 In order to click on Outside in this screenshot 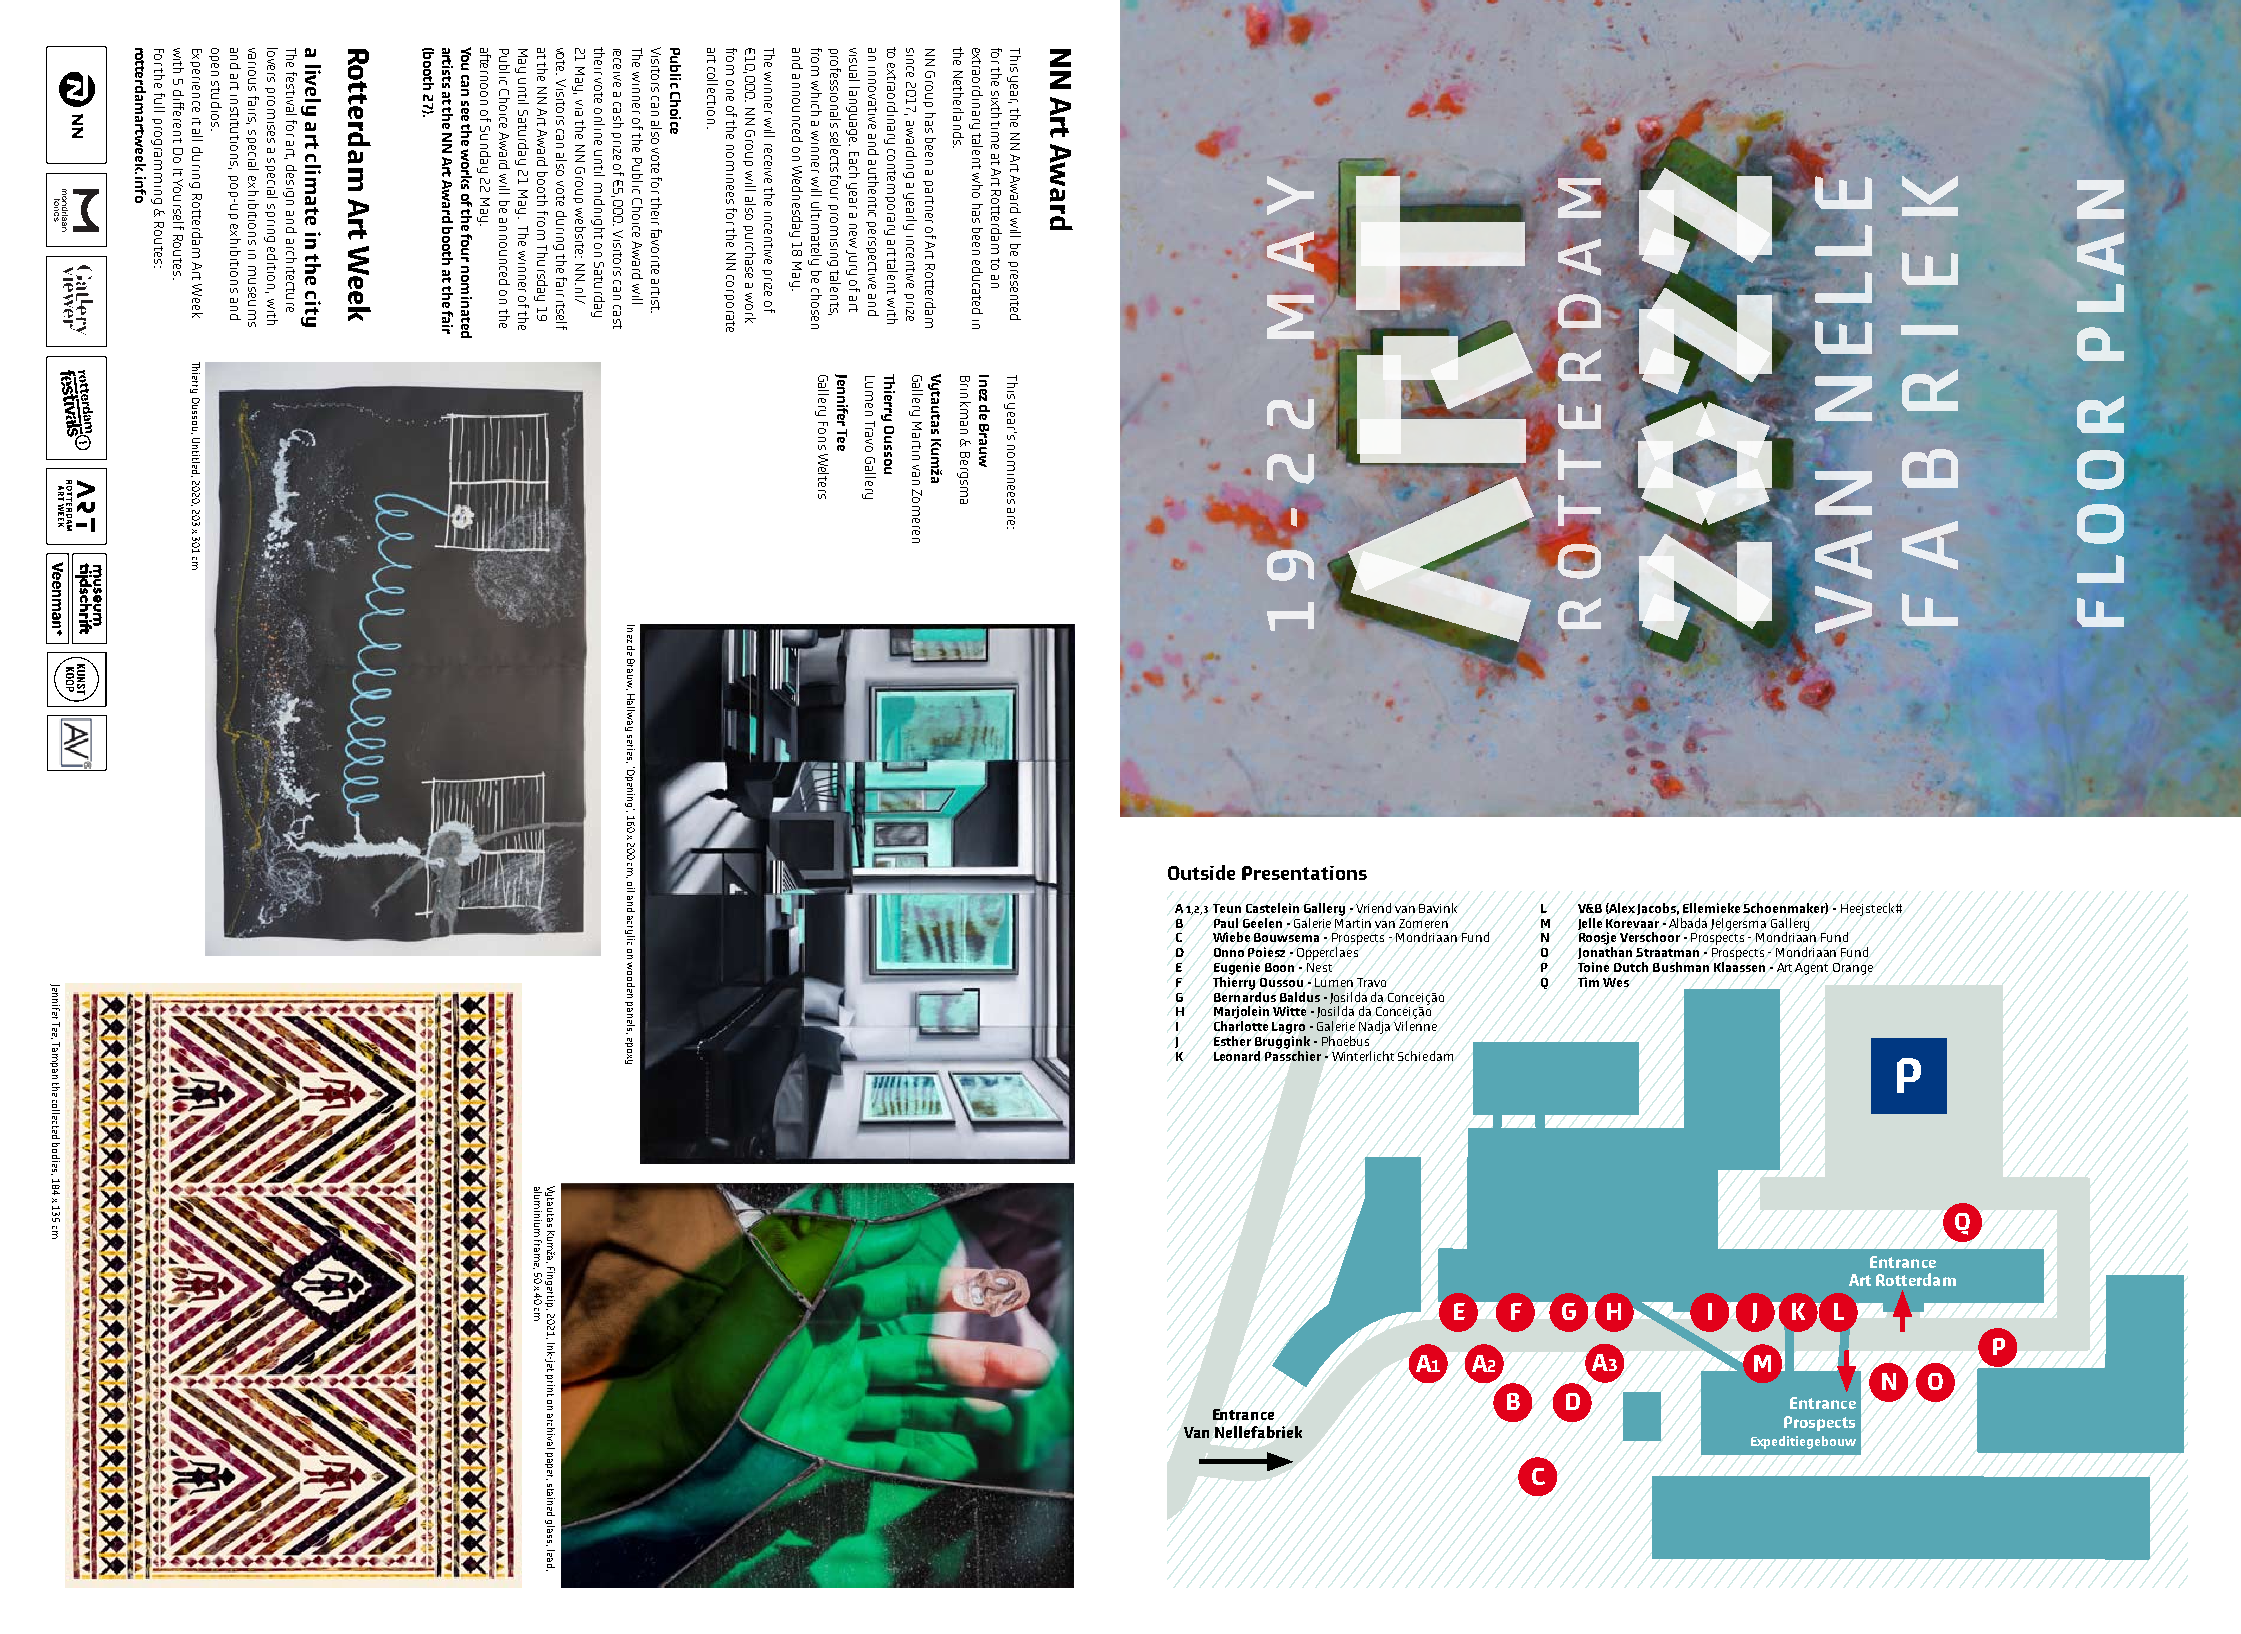, I will do `click(1201, 872)`.
